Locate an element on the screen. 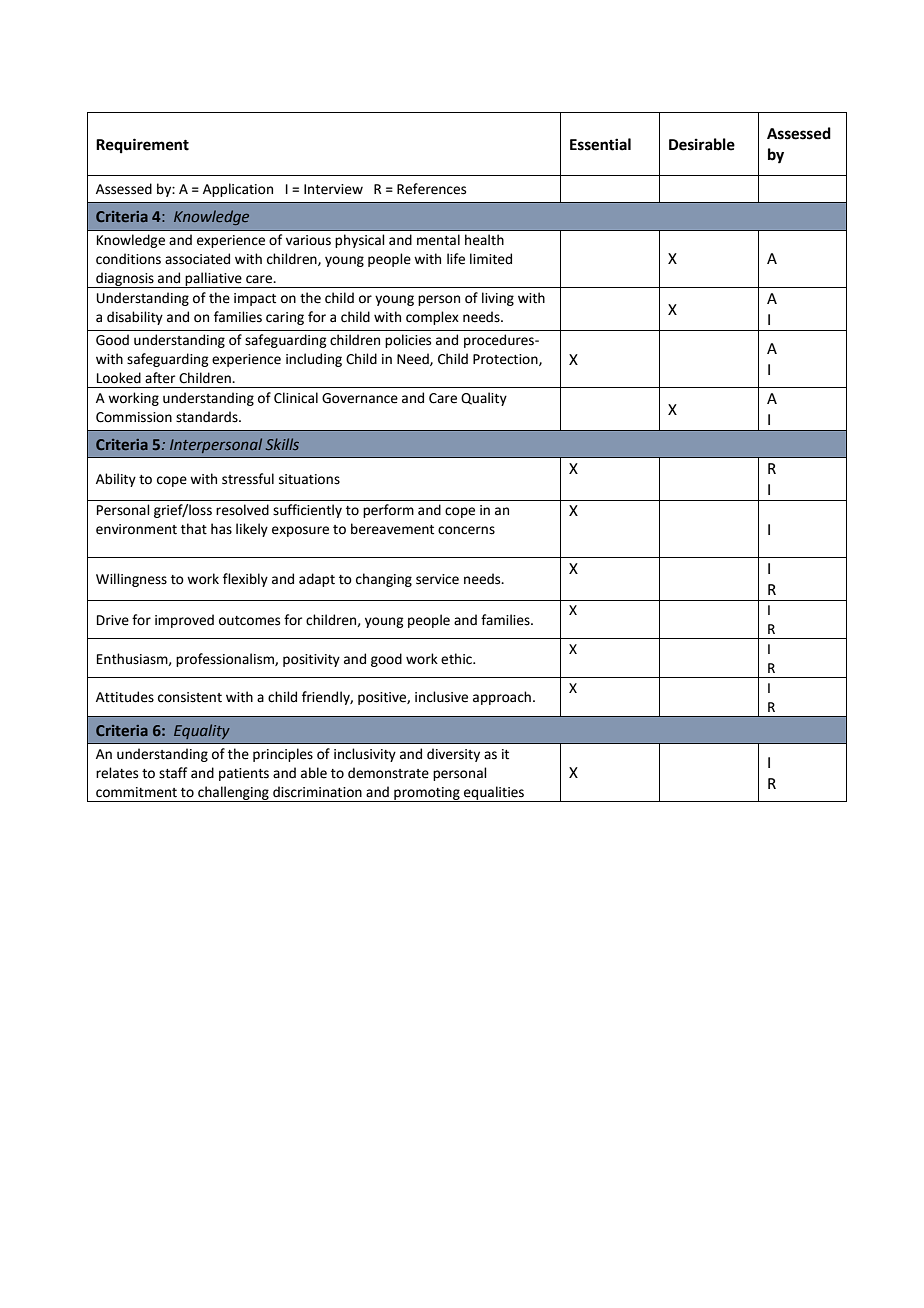 This screenshot has width=924, height=1308. Requirement is located at coordinates (142, 146).
